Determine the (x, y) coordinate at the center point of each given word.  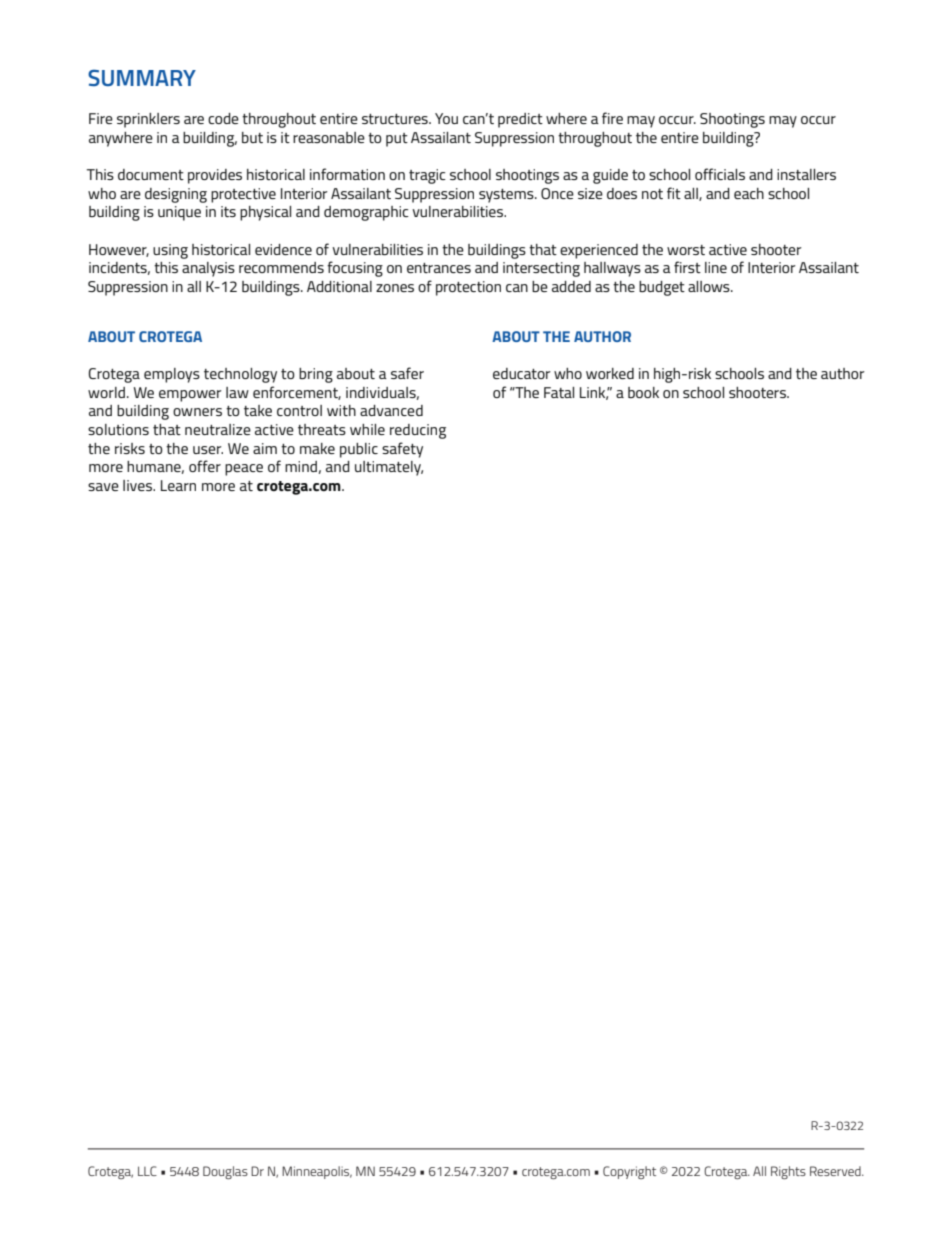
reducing (418, 431)
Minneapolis (317, 1172)
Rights (788, 1172)
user (208, 450)
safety (402, 450)
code (223, 118)
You (446, 118)
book (643, 392)
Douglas (225, 1172)
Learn (178, 485)
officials (720, 174)
